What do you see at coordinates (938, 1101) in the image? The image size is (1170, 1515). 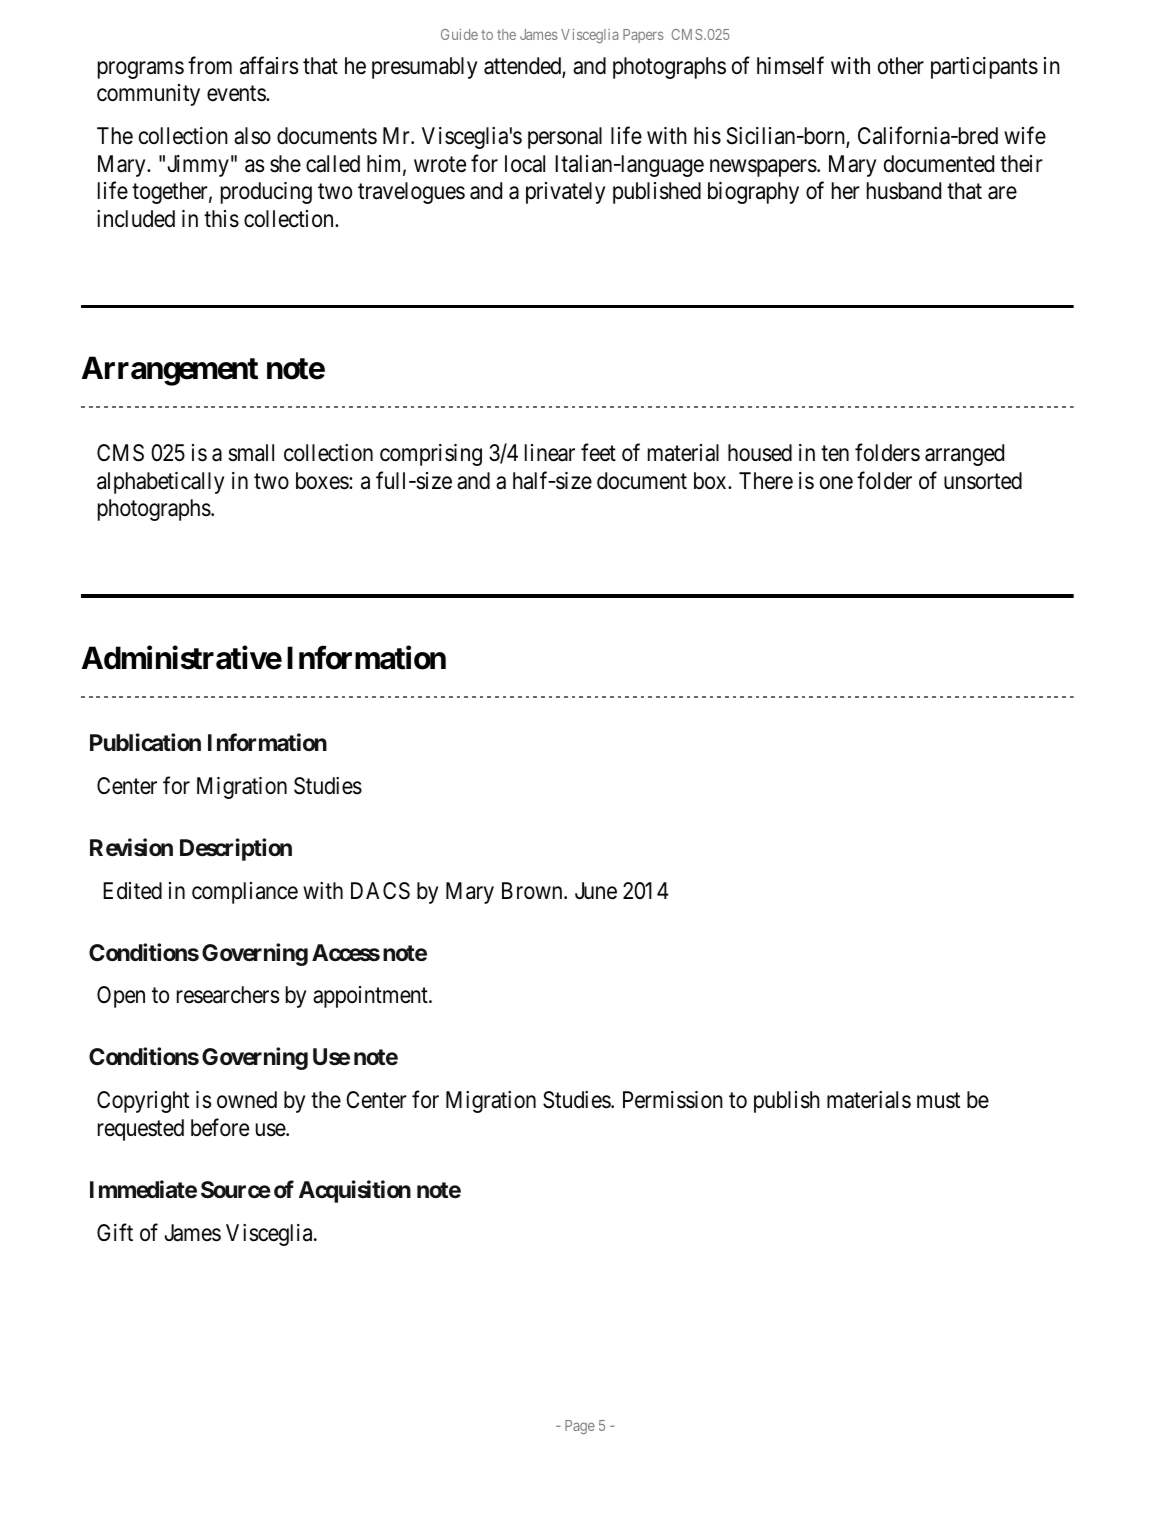 I see `must` at bounding box center [938, 1101].
